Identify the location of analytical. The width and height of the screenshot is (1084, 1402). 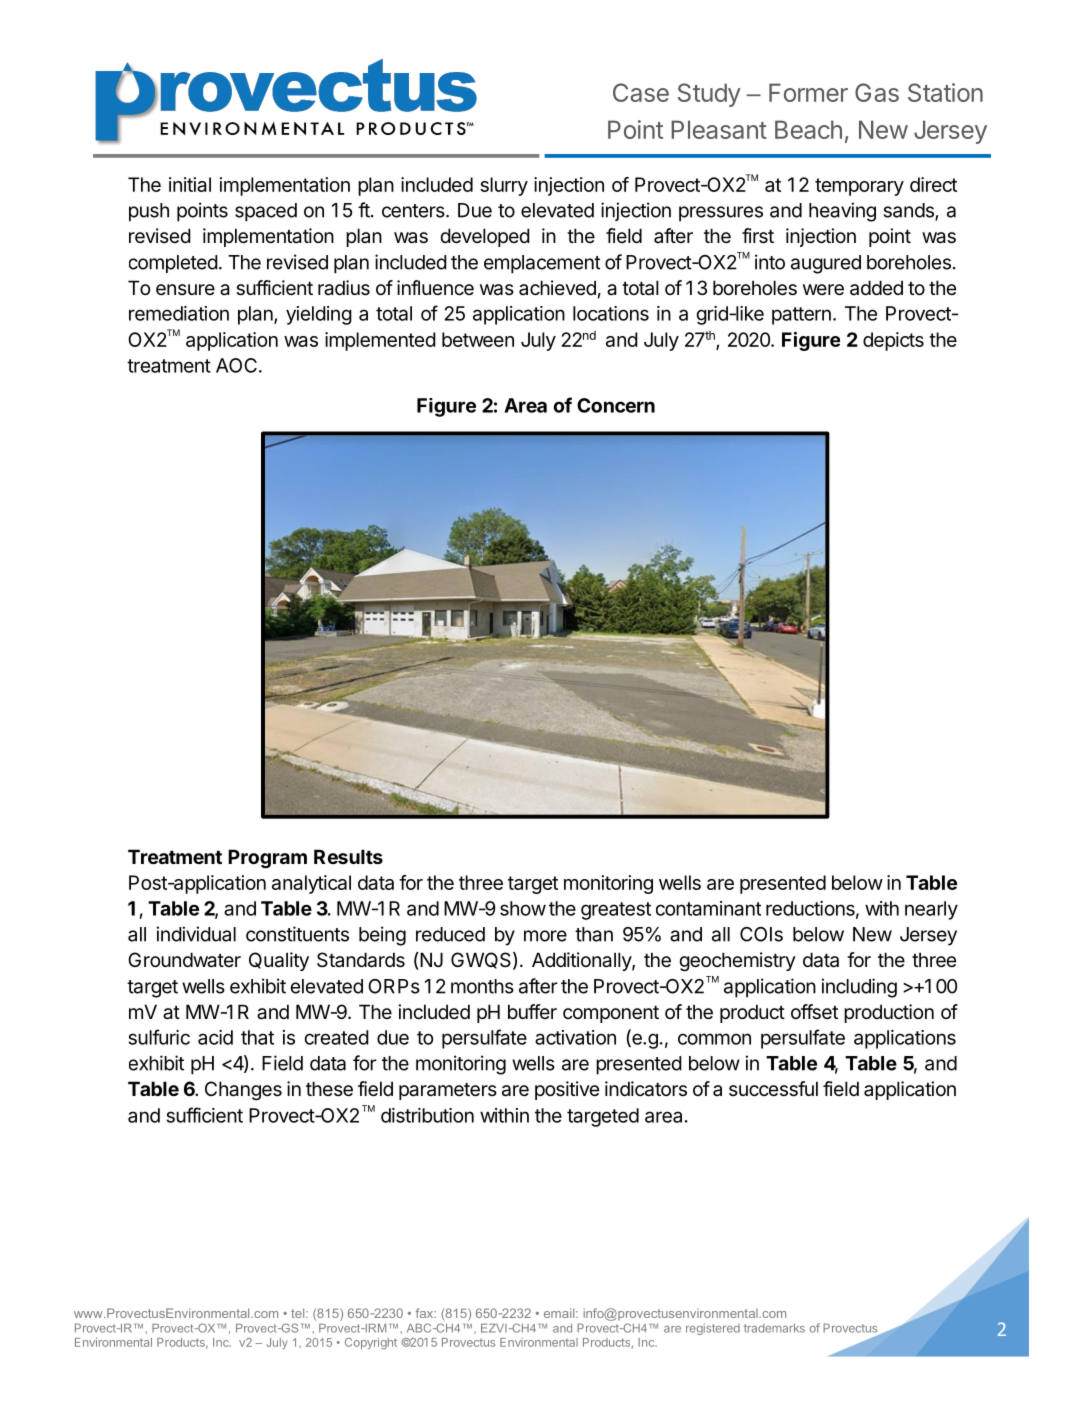
(311, 884).
